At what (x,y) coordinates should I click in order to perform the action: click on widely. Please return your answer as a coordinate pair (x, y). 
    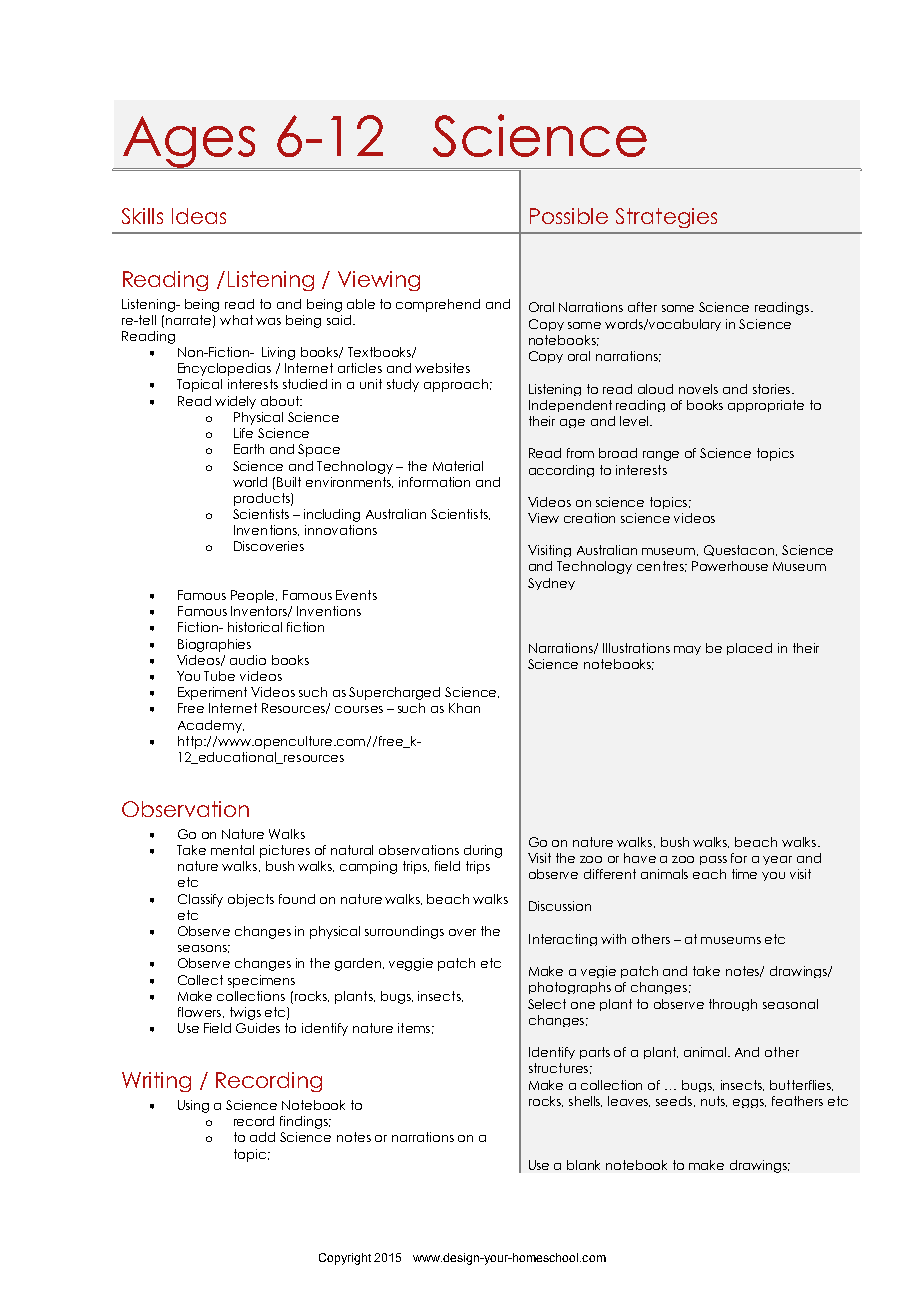
    Looking at the image, I should click on (235, 402).
